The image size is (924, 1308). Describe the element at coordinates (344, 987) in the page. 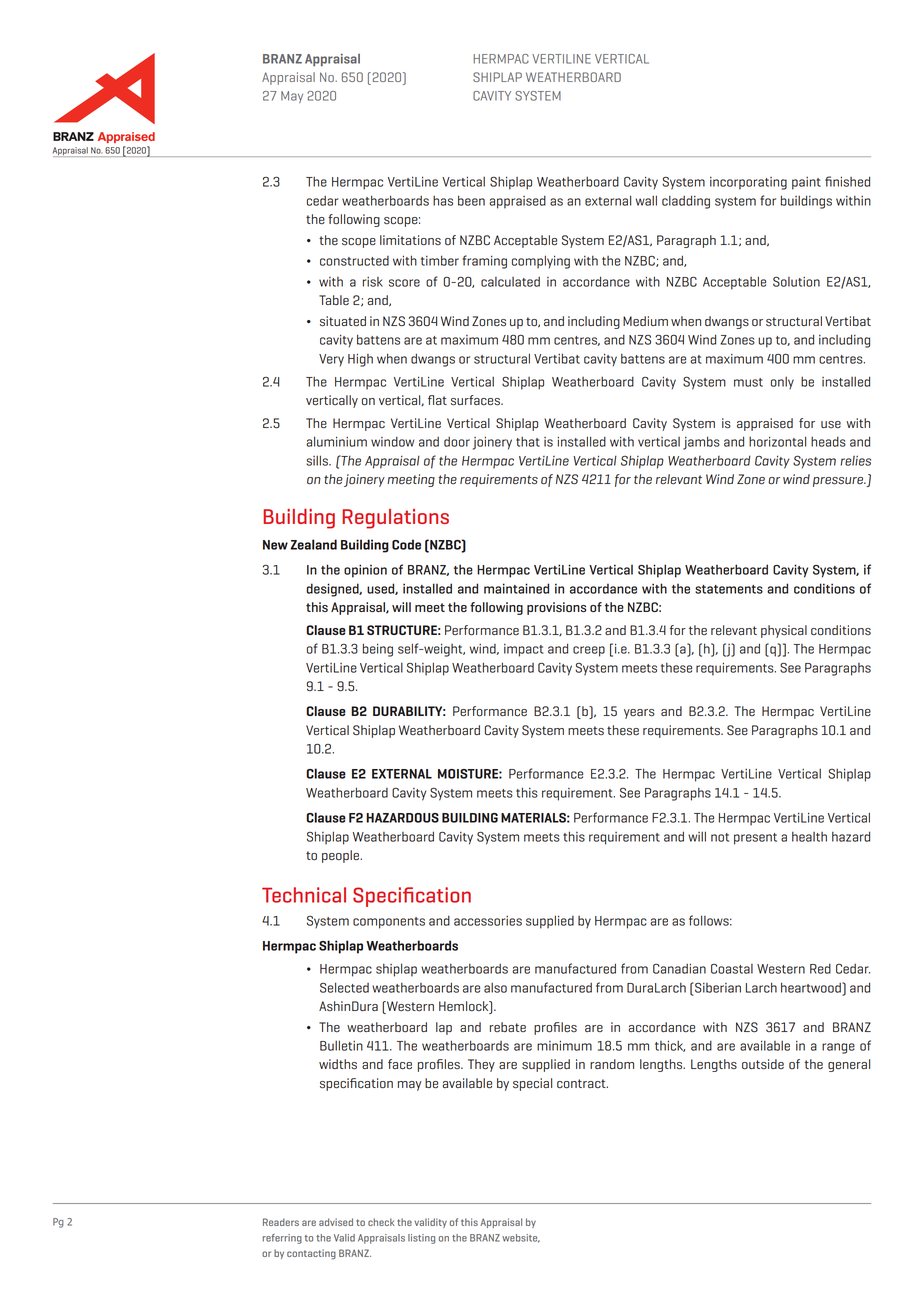

I see `Selected` at that location.
